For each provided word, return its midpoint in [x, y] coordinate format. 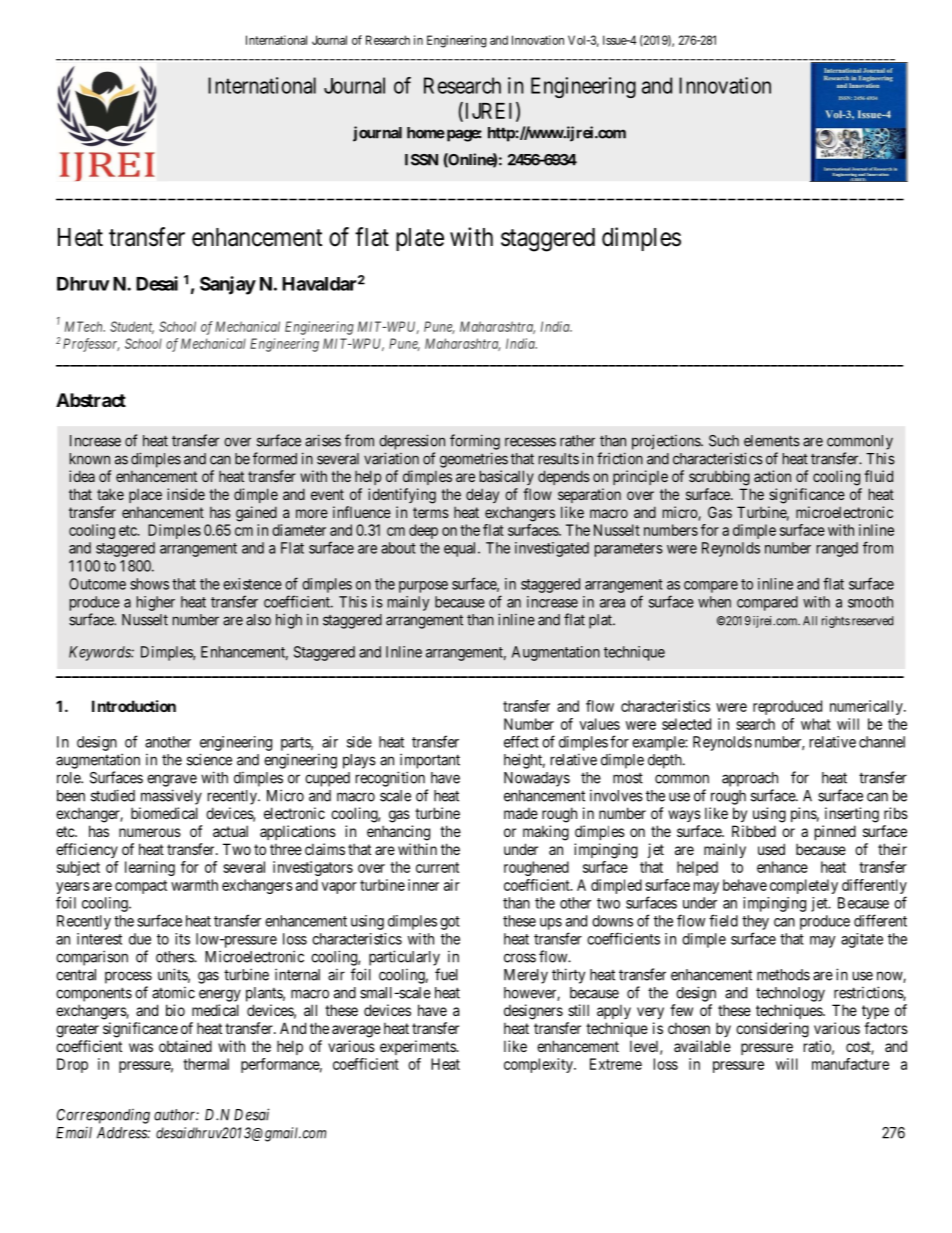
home [426, 133]
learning [150, 868]
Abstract [91, 400]
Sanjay [228, 285]
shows [149, 584]
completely [804, 886]
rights [836, 622]
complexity [539, 1065]
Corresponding [103, 1116]
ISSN [421, 160]
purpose [423, 587]
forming [475, 442]
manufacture [850, 1064]
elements [772, 441]
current [437, 867]
